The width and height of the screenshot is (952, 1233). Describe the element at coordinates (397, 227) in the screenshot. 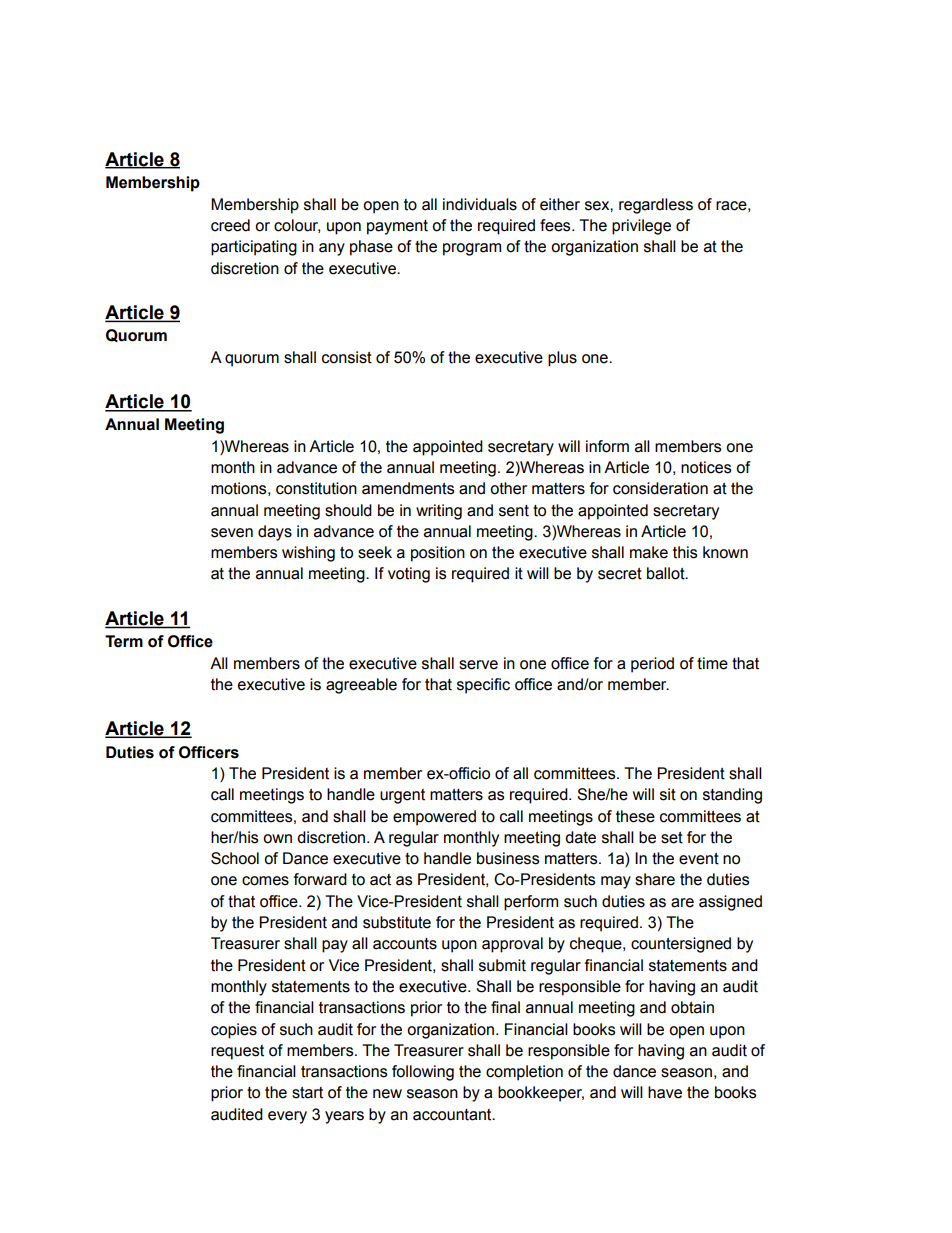

I see `payment` at that location.
